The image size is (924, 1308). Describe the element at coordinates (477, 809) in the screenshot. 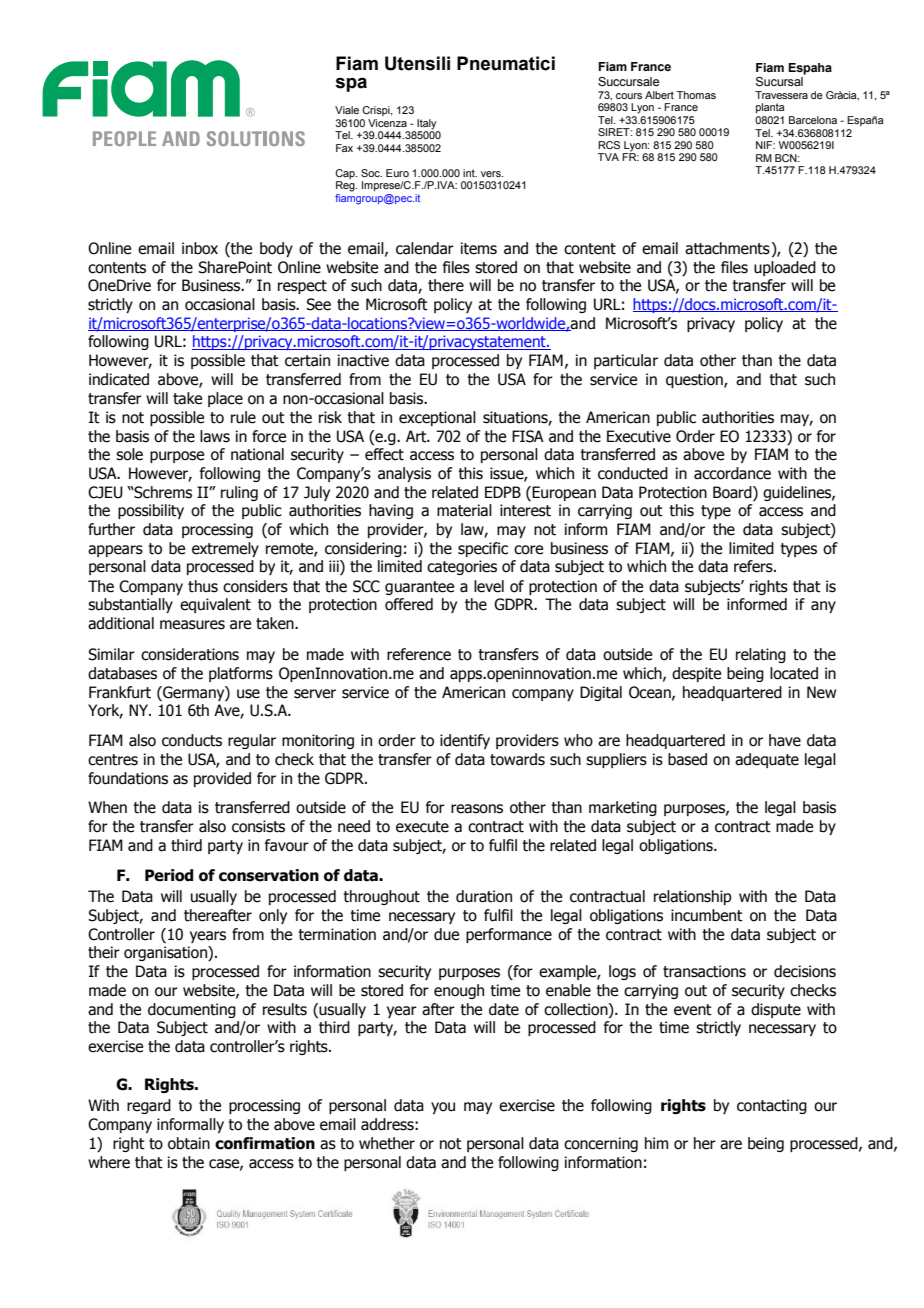

I see `reasons` at that location.
